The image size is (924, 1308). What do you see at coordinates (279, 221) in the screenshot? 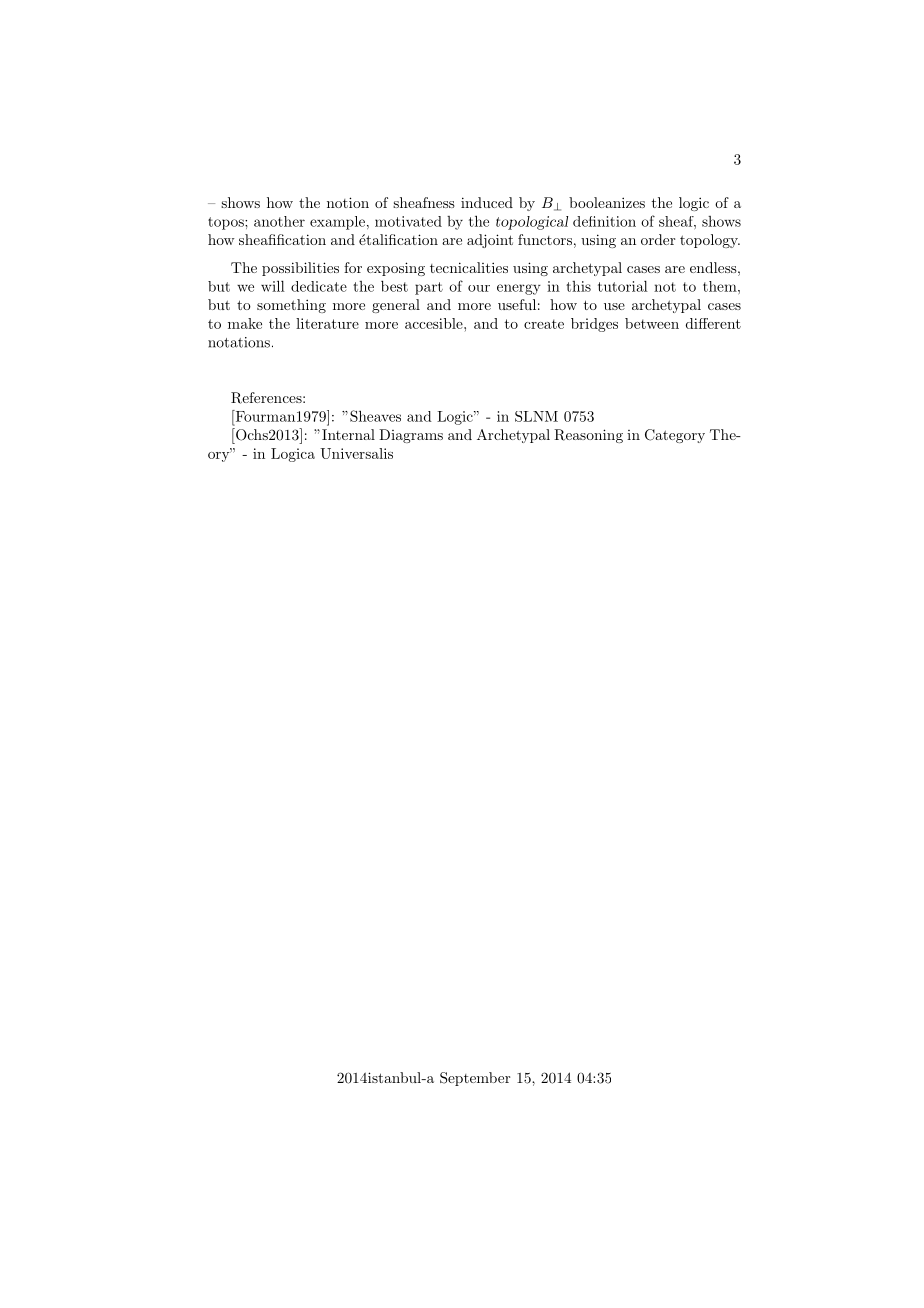
I see `another` at bounding box center [279, 221].
